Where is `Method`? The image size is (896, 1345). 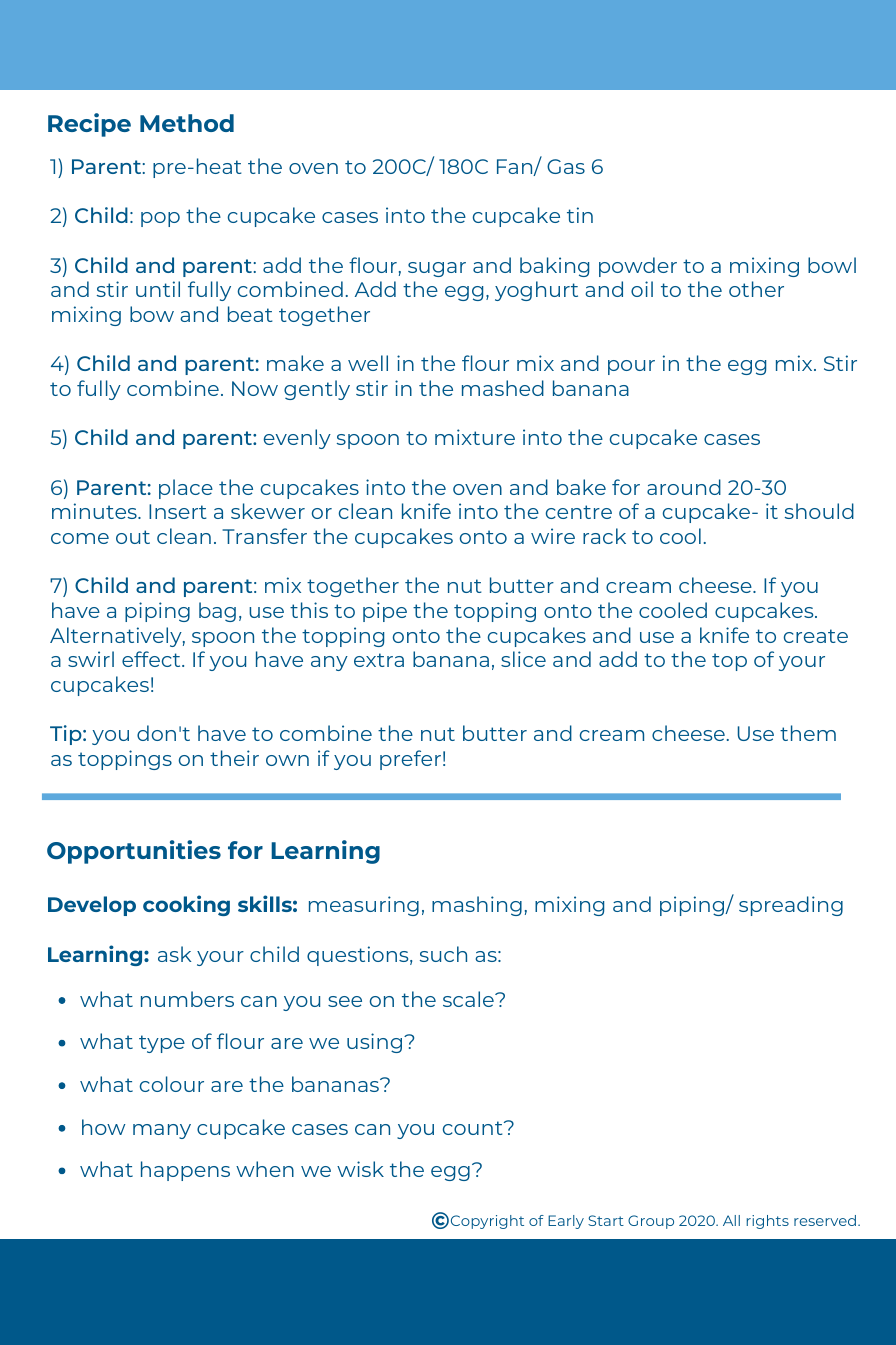
Method is located at coordinates (187, 123).
